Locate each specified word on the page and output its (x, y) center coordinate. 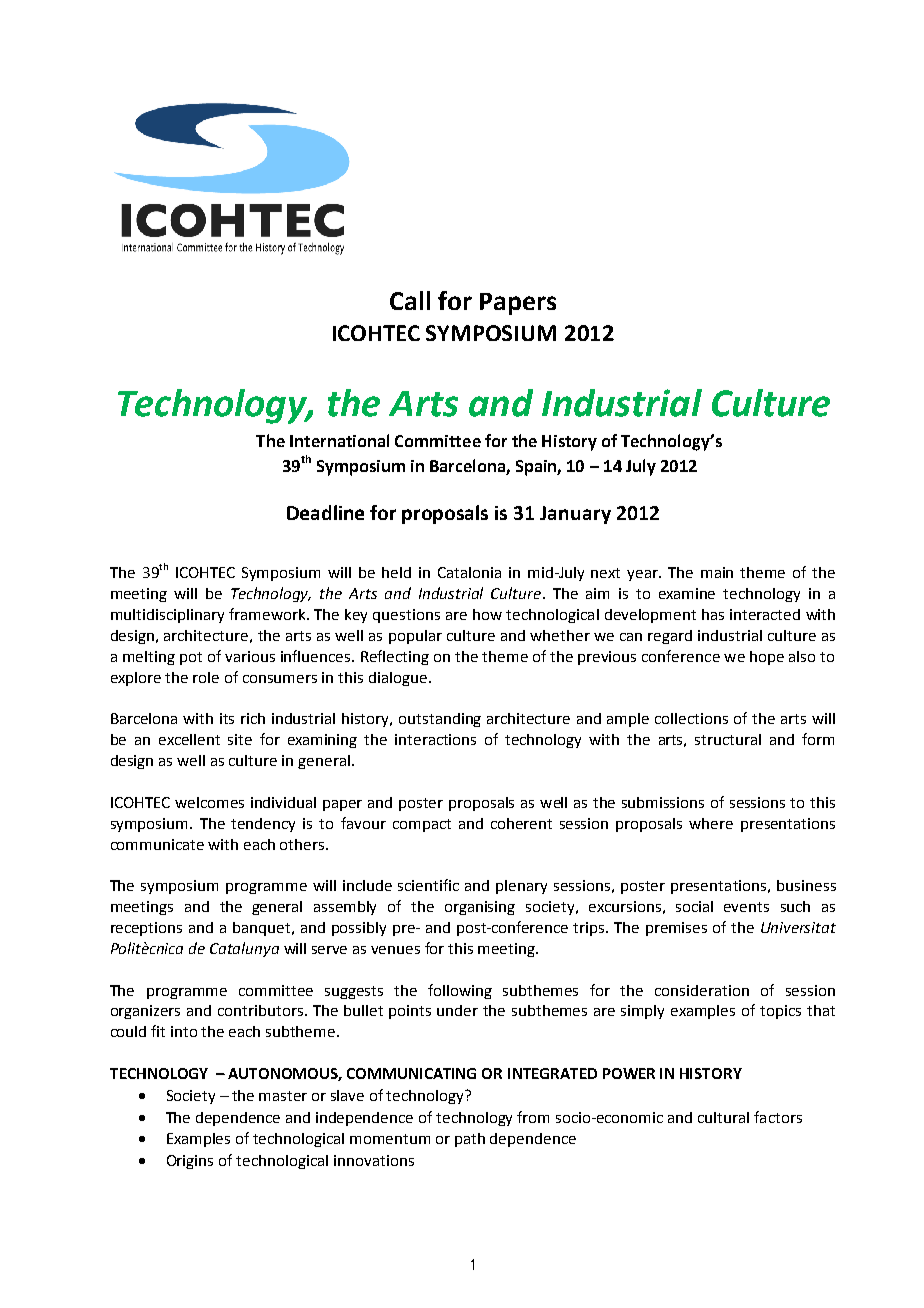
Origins (190, 1162)
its (227, 718)
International (339, 440)
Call (410, 300)
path (470, 1140)
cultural (723, 1117)
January (575, 515)
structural (728, 739)
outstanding (440, 720)
